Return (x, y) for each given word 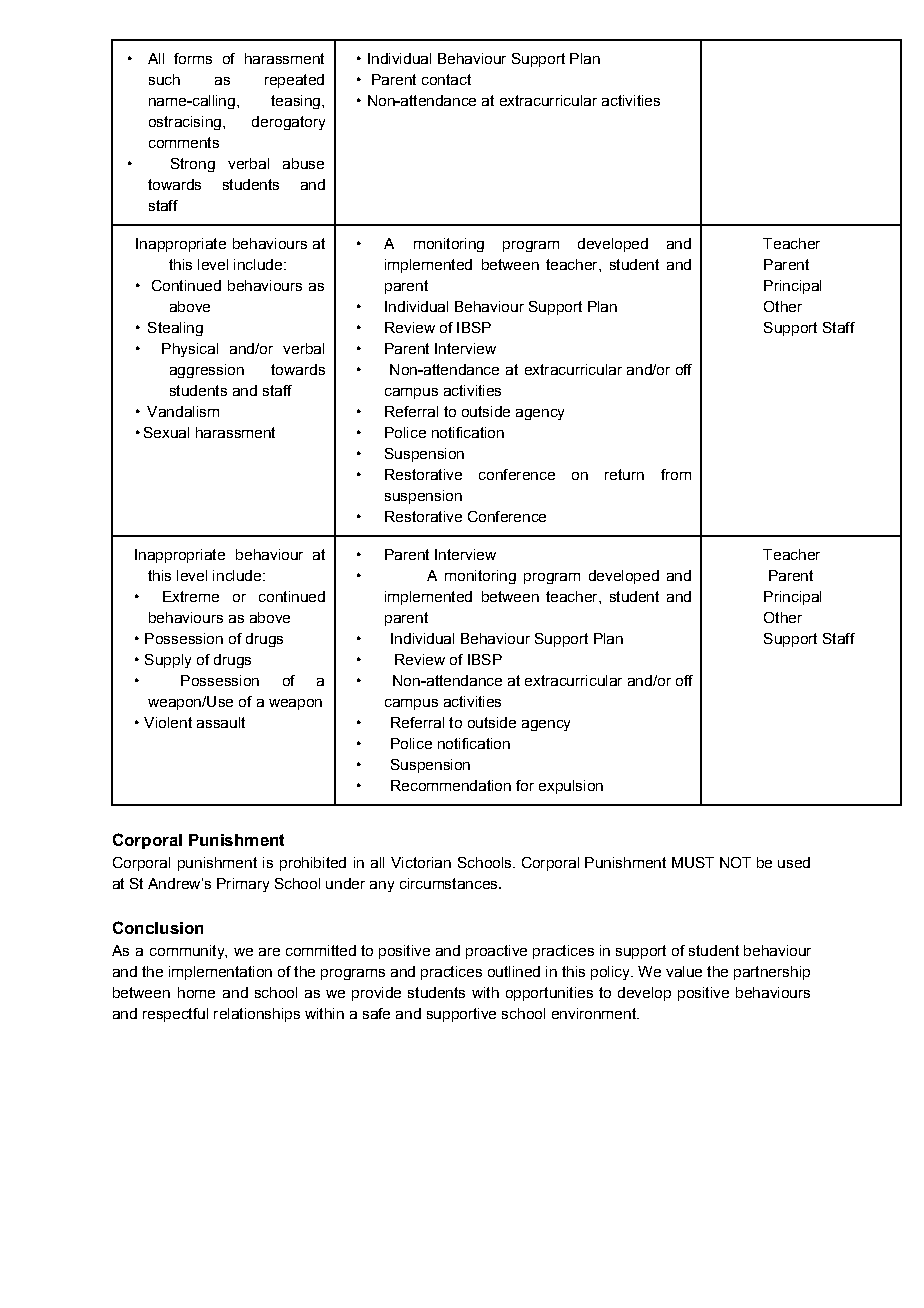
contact (446, 79)
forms (193, 58)
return (624, 474)
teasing (297, 102)
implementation (220, 973)
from (676, 474)
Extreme (191, 596)
